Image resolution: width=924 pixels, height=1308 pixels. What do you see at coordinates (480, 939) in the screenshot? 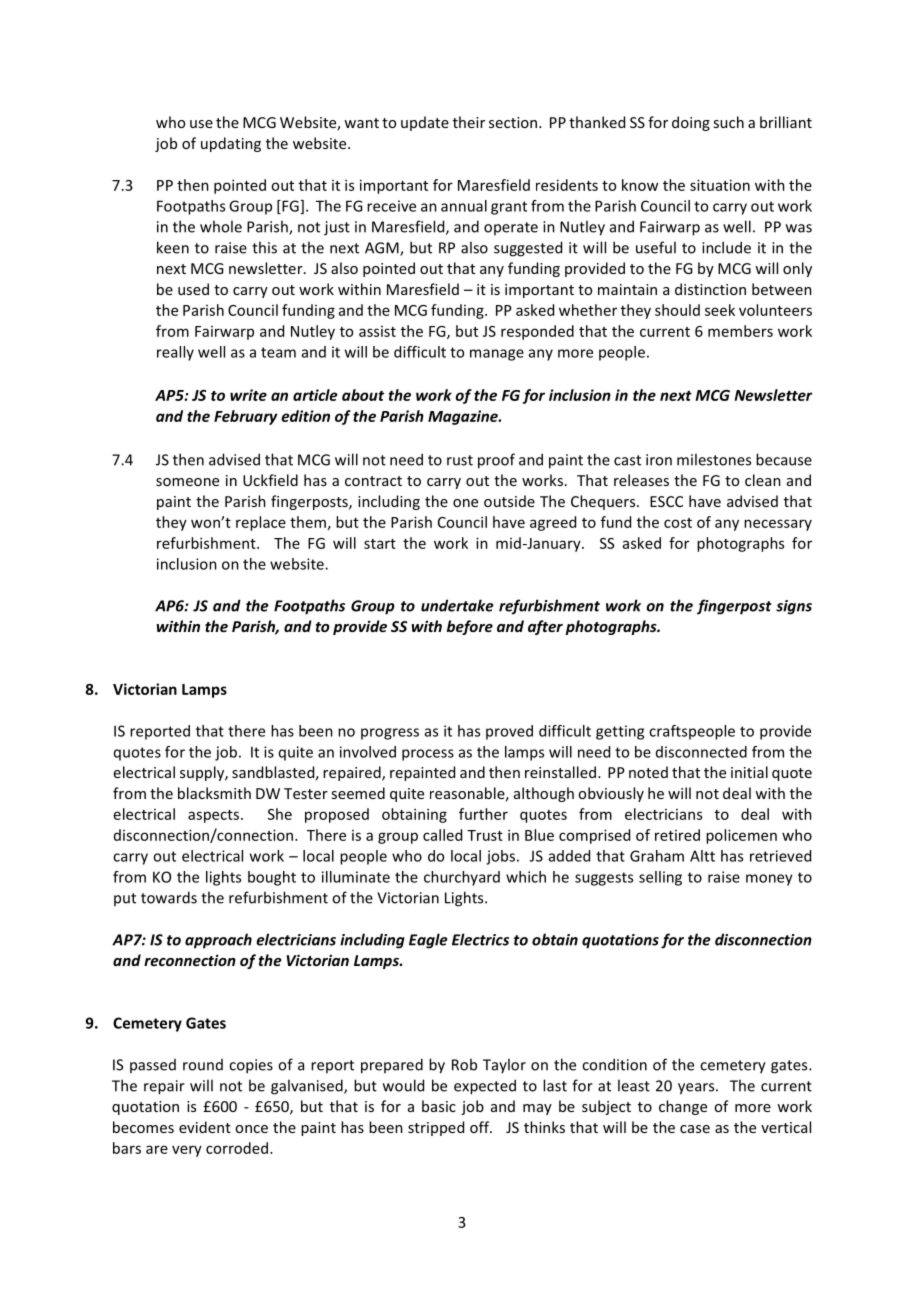
I see `Electrics` at bounding box center [480, 939].
